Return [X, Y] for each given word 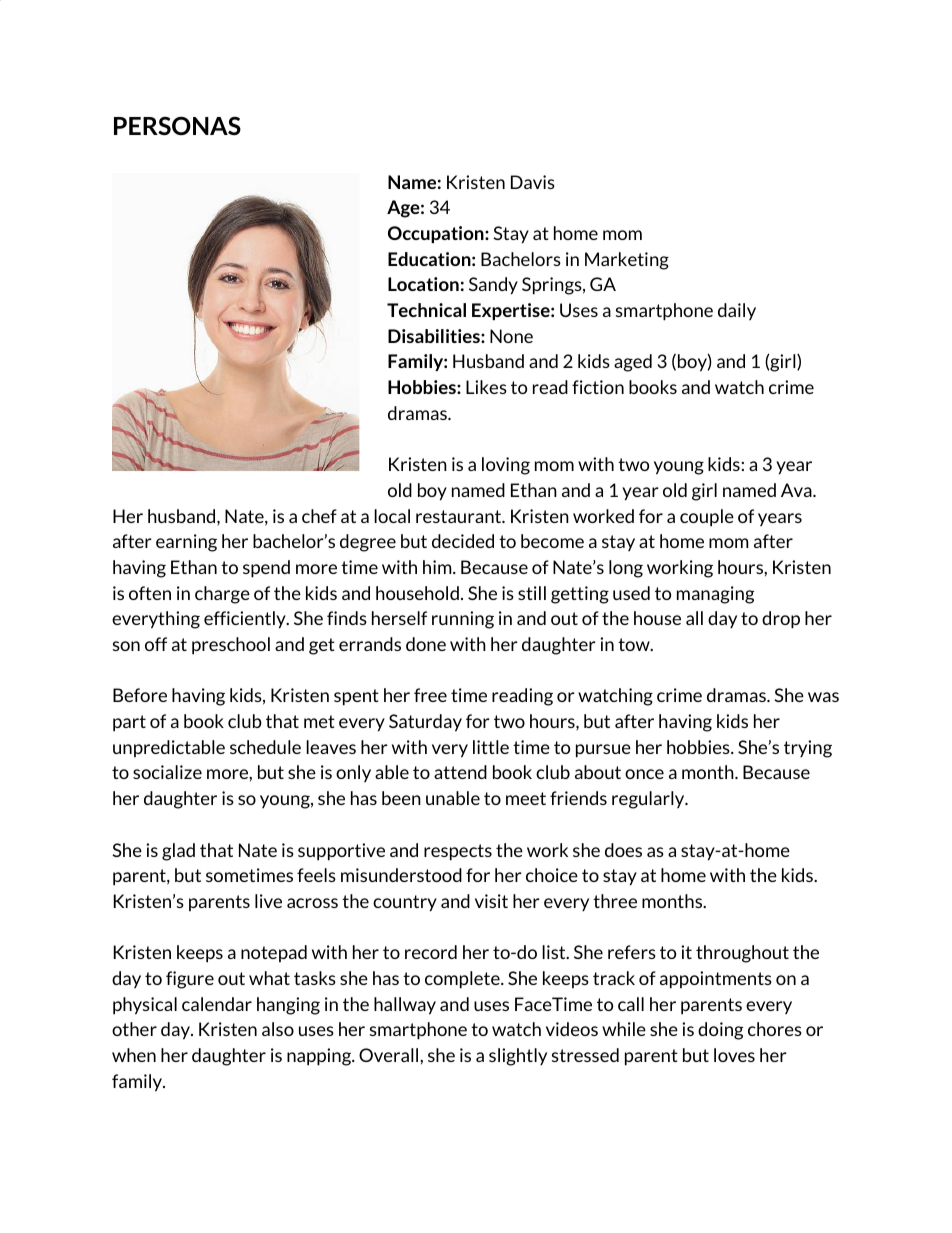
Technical [426, 310]
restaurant [460, 516]
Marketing [627, 261]
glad [178, 852]
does [623, 850]
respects [458, 852]
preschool [231, 646]
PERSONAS [177, 126]
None [511, 336]
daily [737, 311]
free [430, 695]
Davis [533, 182]
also [278, 1029]
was [823, 697]
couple [707, 518]
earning [186, 543]
